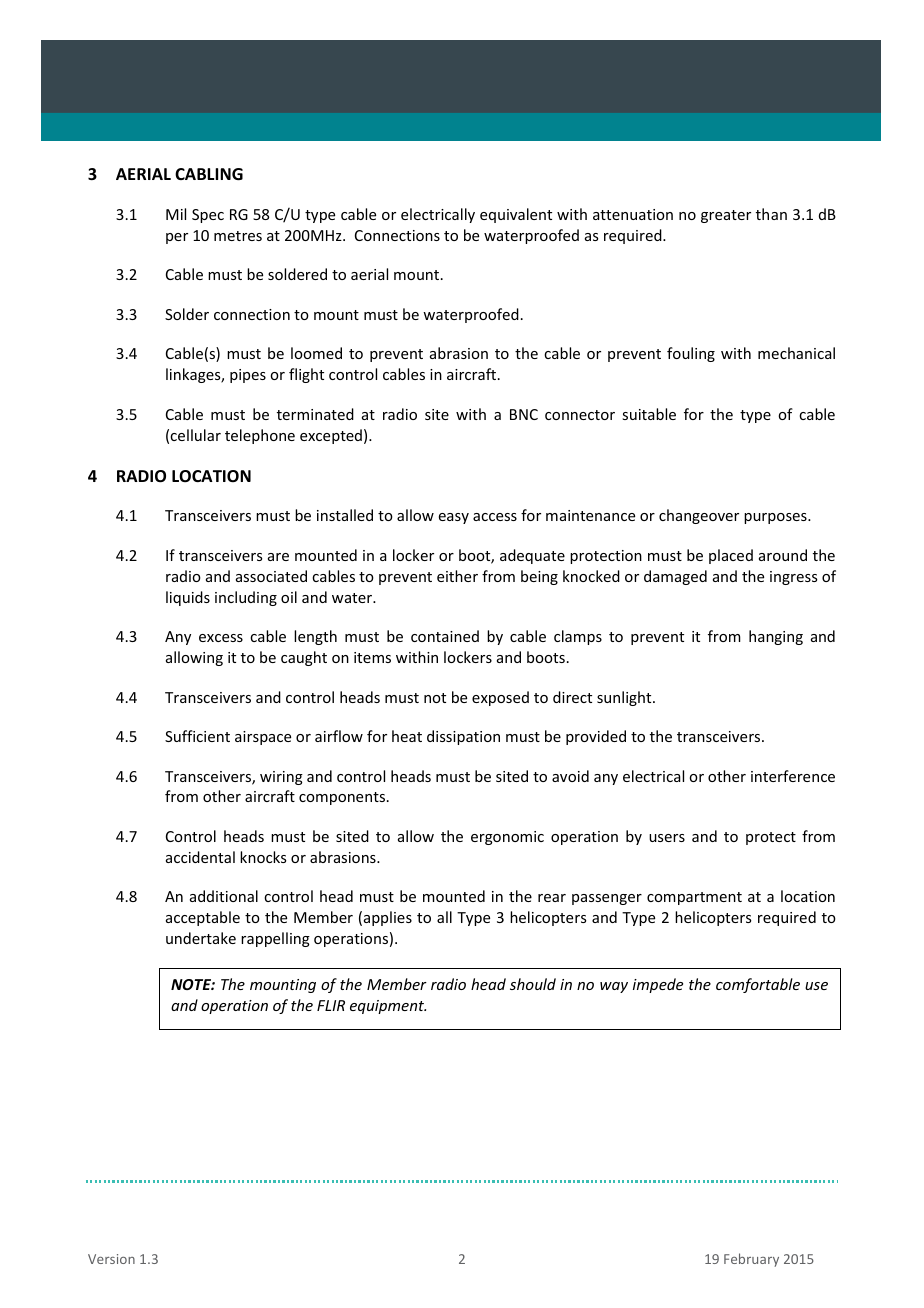 The width and height of the image is (924, 1308). What do you see at coordinates (751, 1260) in the image?
I see `February` at bounding box center [751, 1260].
